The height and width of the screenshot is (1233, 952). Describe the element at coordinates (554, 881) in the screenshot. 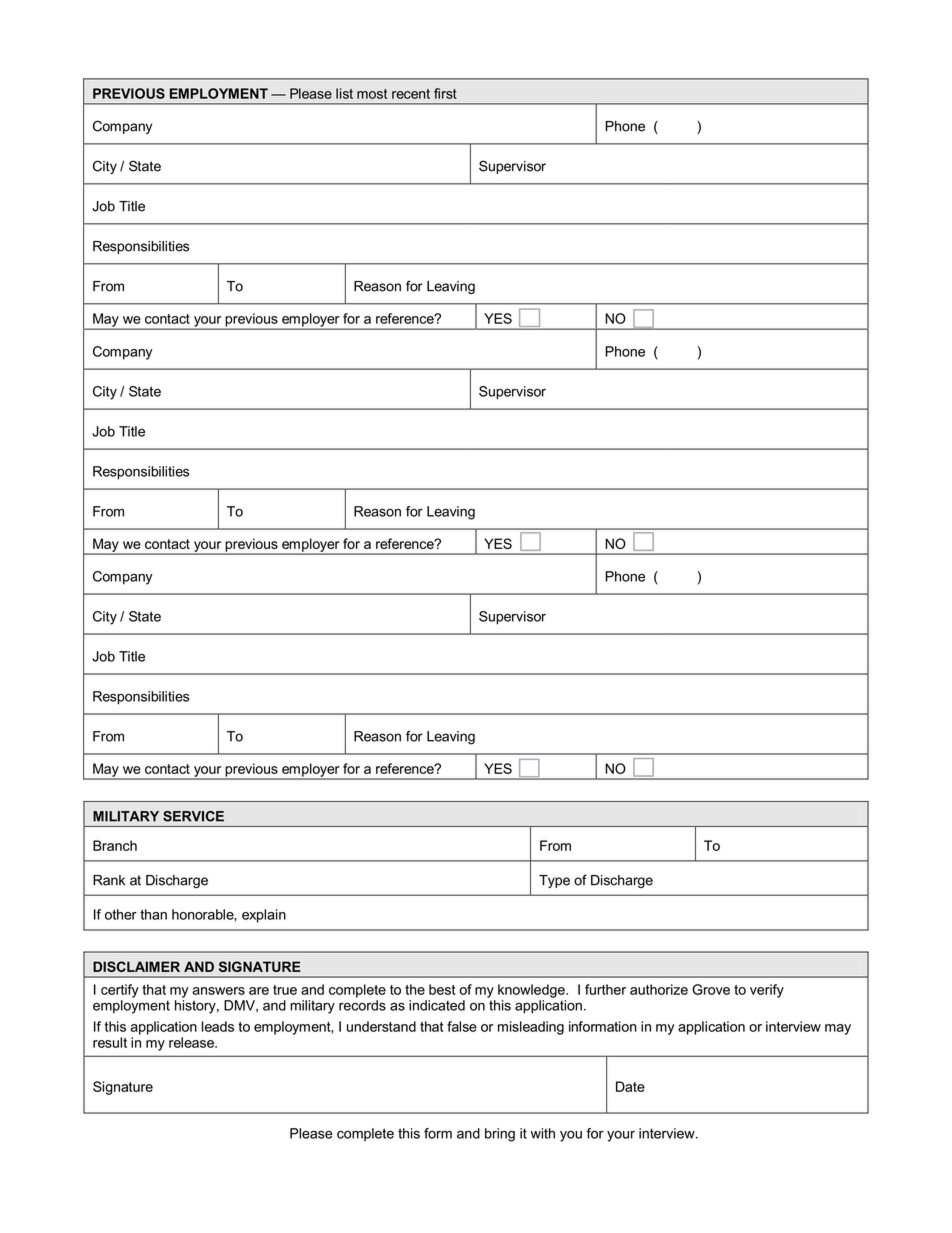

I see `Type` at that location.
